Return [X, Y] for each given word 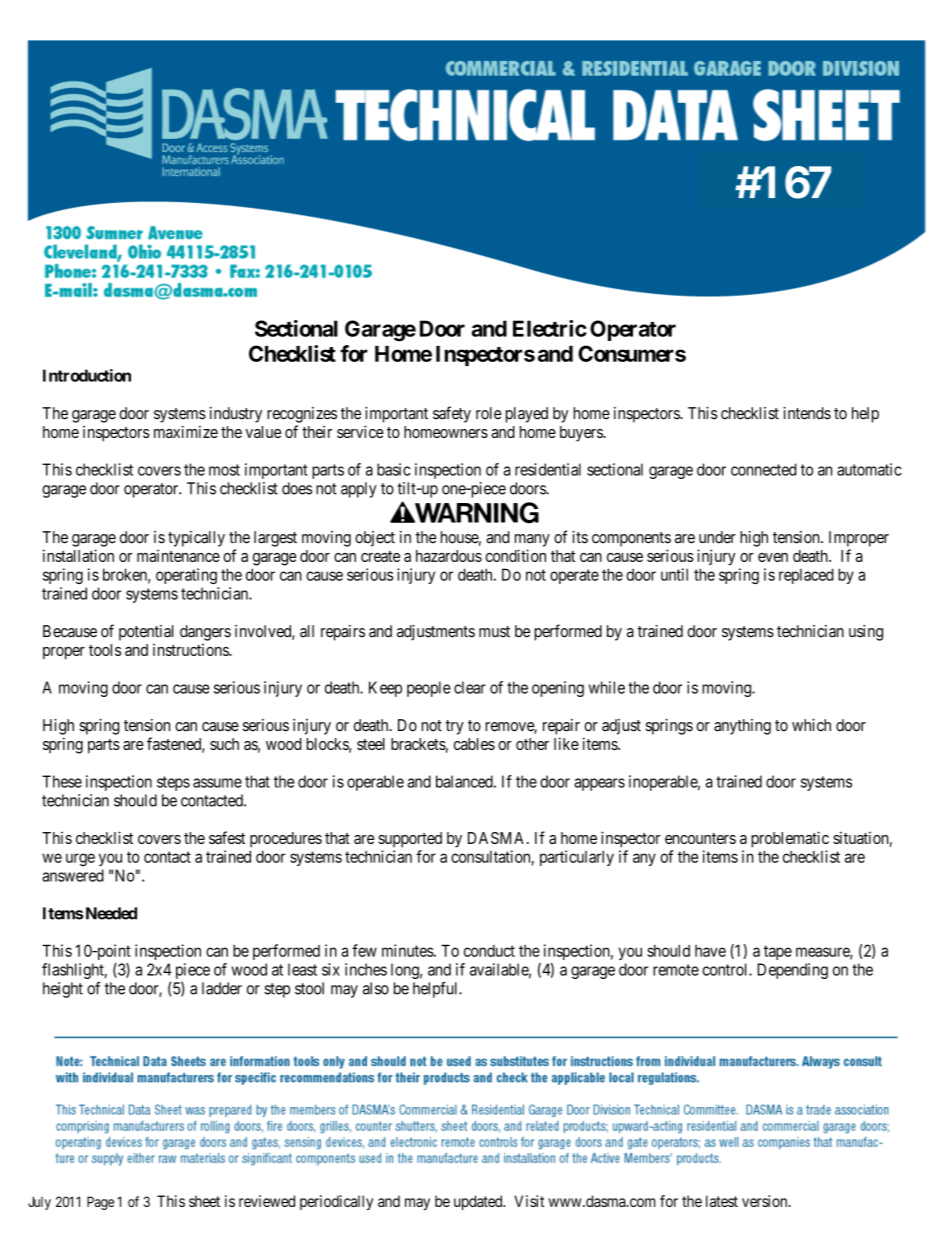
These [62, 781]
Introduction [87, 375]
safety [452, 414]
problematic [790, 839]
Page [100, 1203]
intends [807, 413]
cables [474, 744]
